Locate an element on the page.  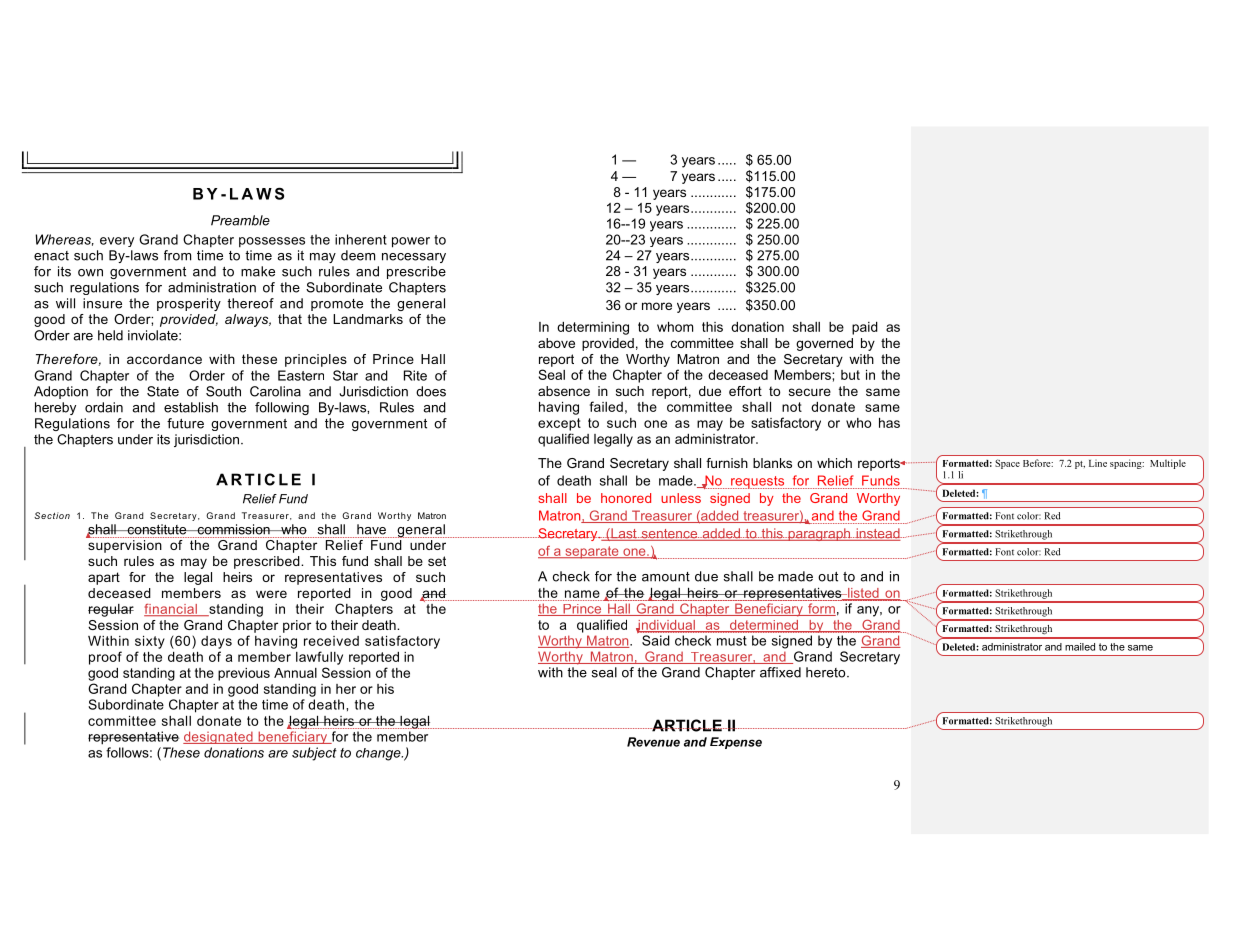
instead is located at coordinates (878, 534).
